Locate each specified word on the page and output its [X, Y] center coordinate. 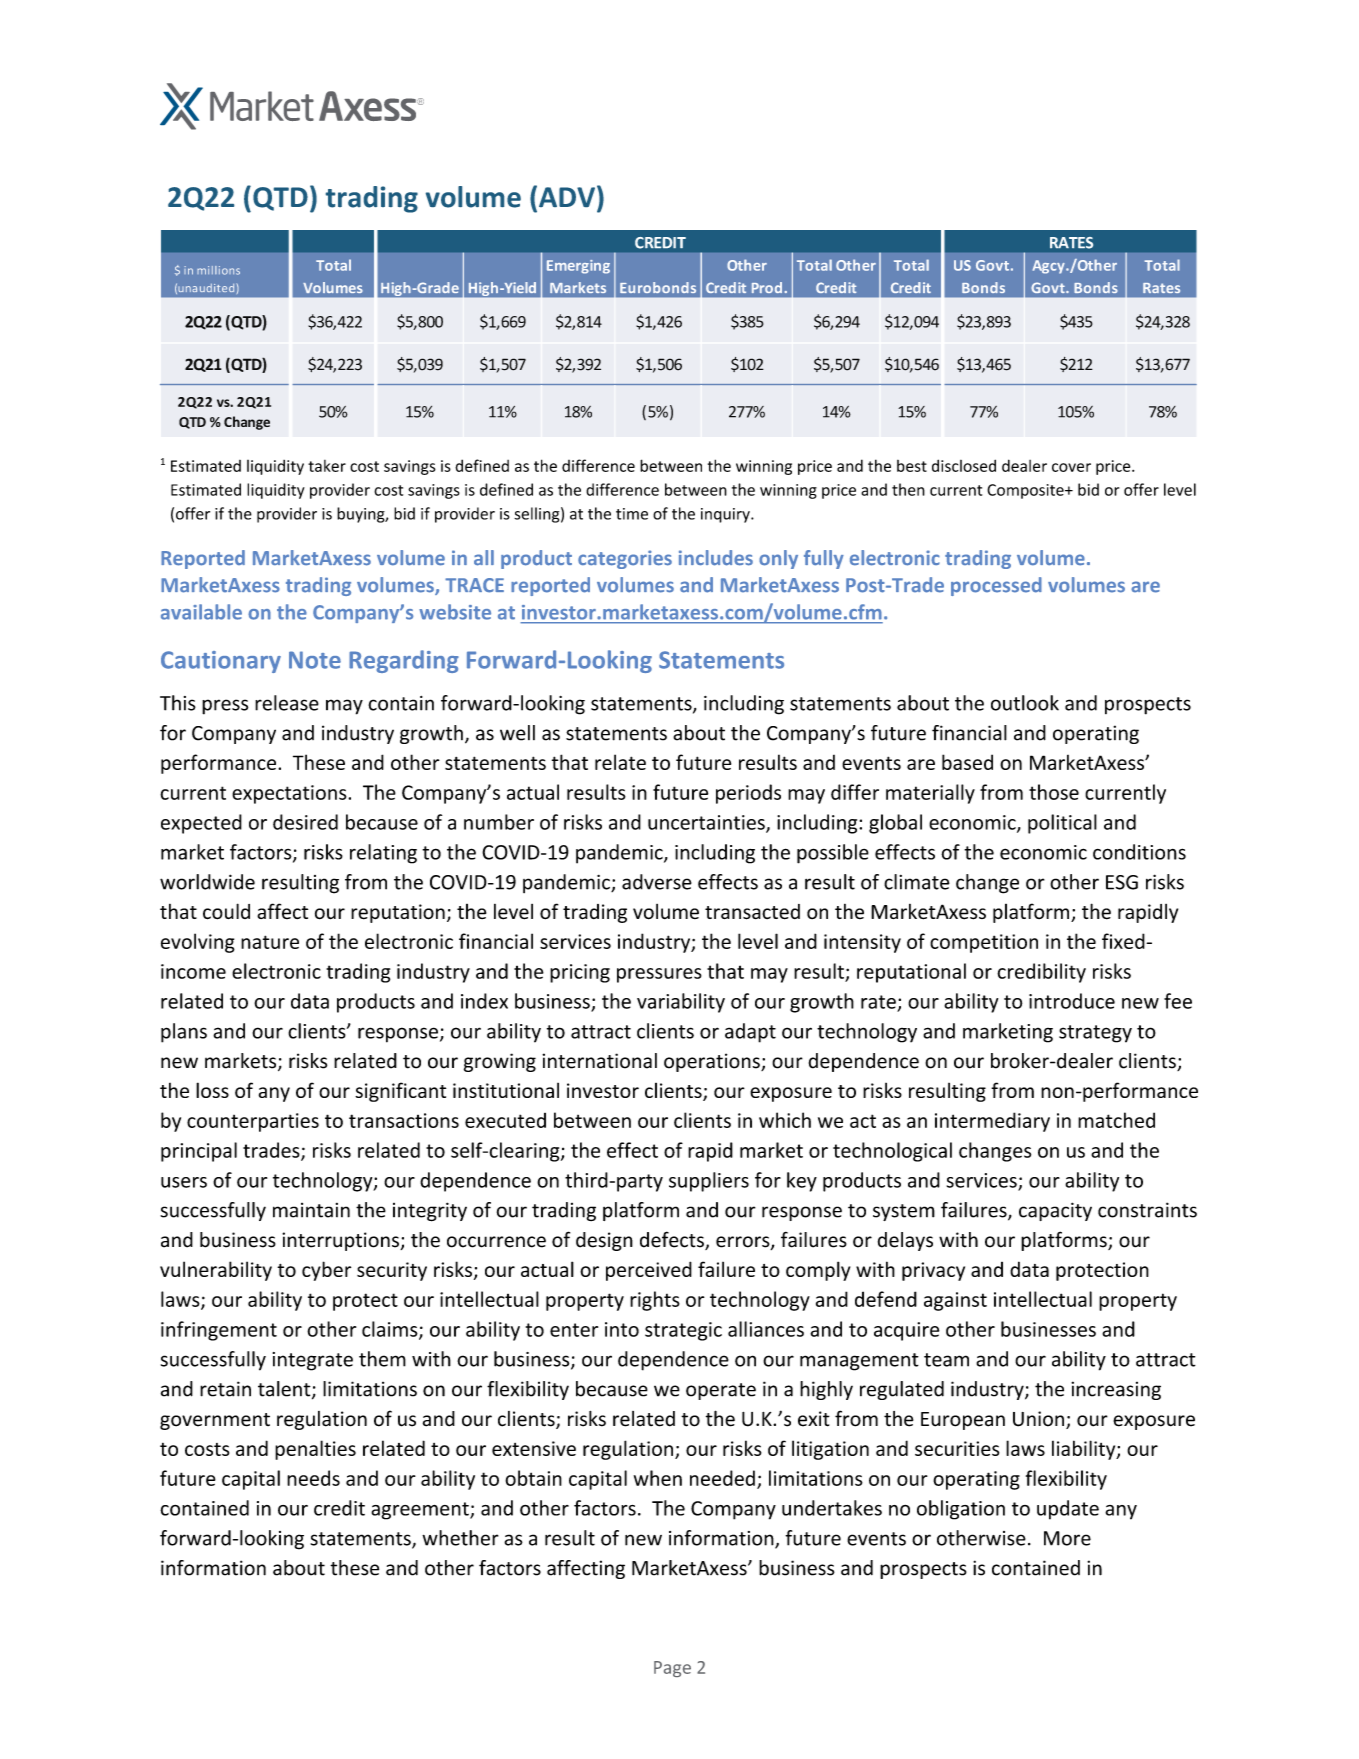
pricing [580, 973]
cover [1071, 467]
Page [672, 1669]
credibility [1041, 973]
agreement [421, 1511]
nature [270, 942]
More [1067, 1538]
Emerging [578, 267]
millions [218, 270]
